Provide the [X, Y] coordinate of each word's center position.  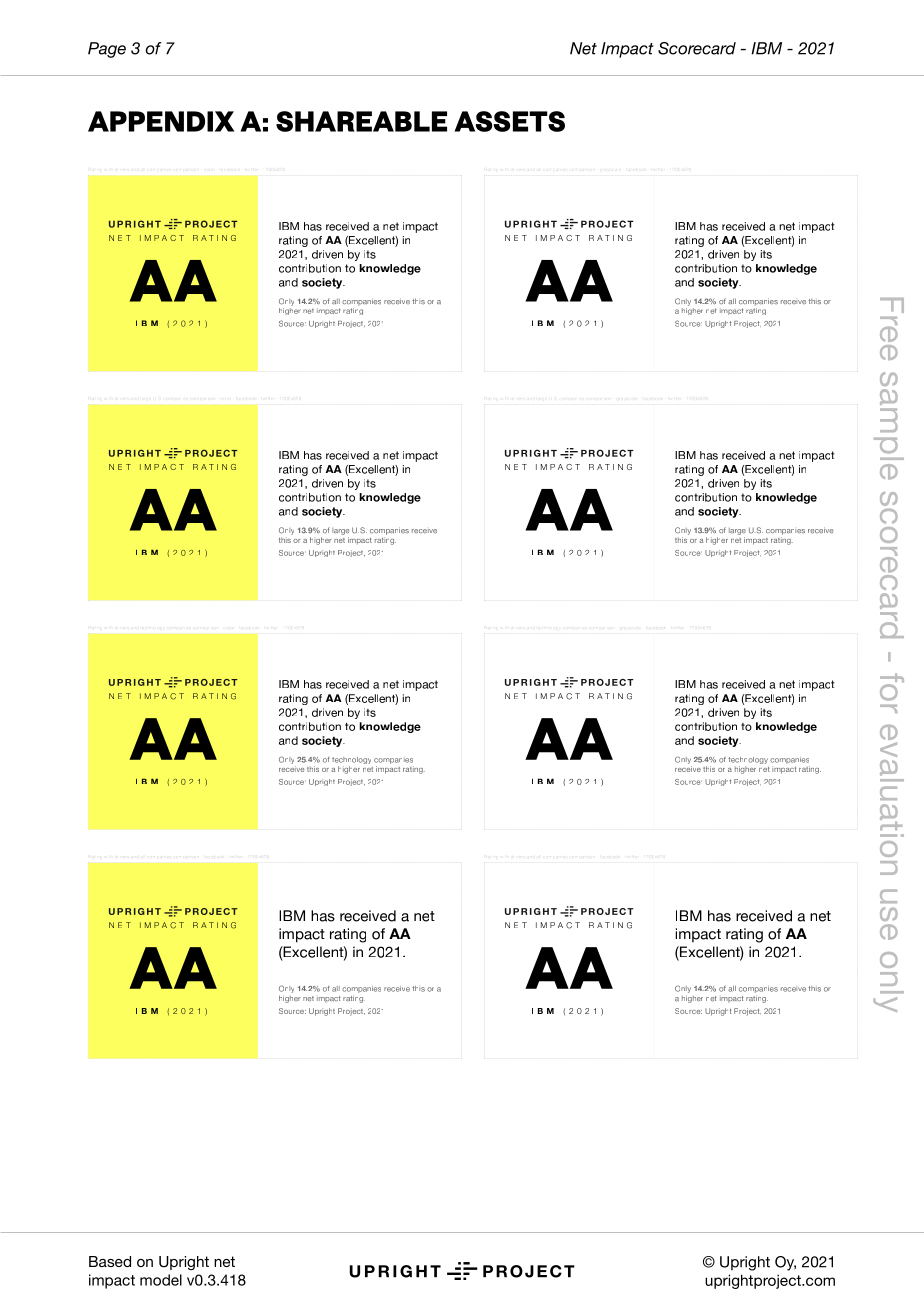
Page [107, 50]
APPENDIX [161, 121]
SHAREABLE [361, 121]
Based [110, 1261]
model [161, 1280]
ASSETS [509, 121]
